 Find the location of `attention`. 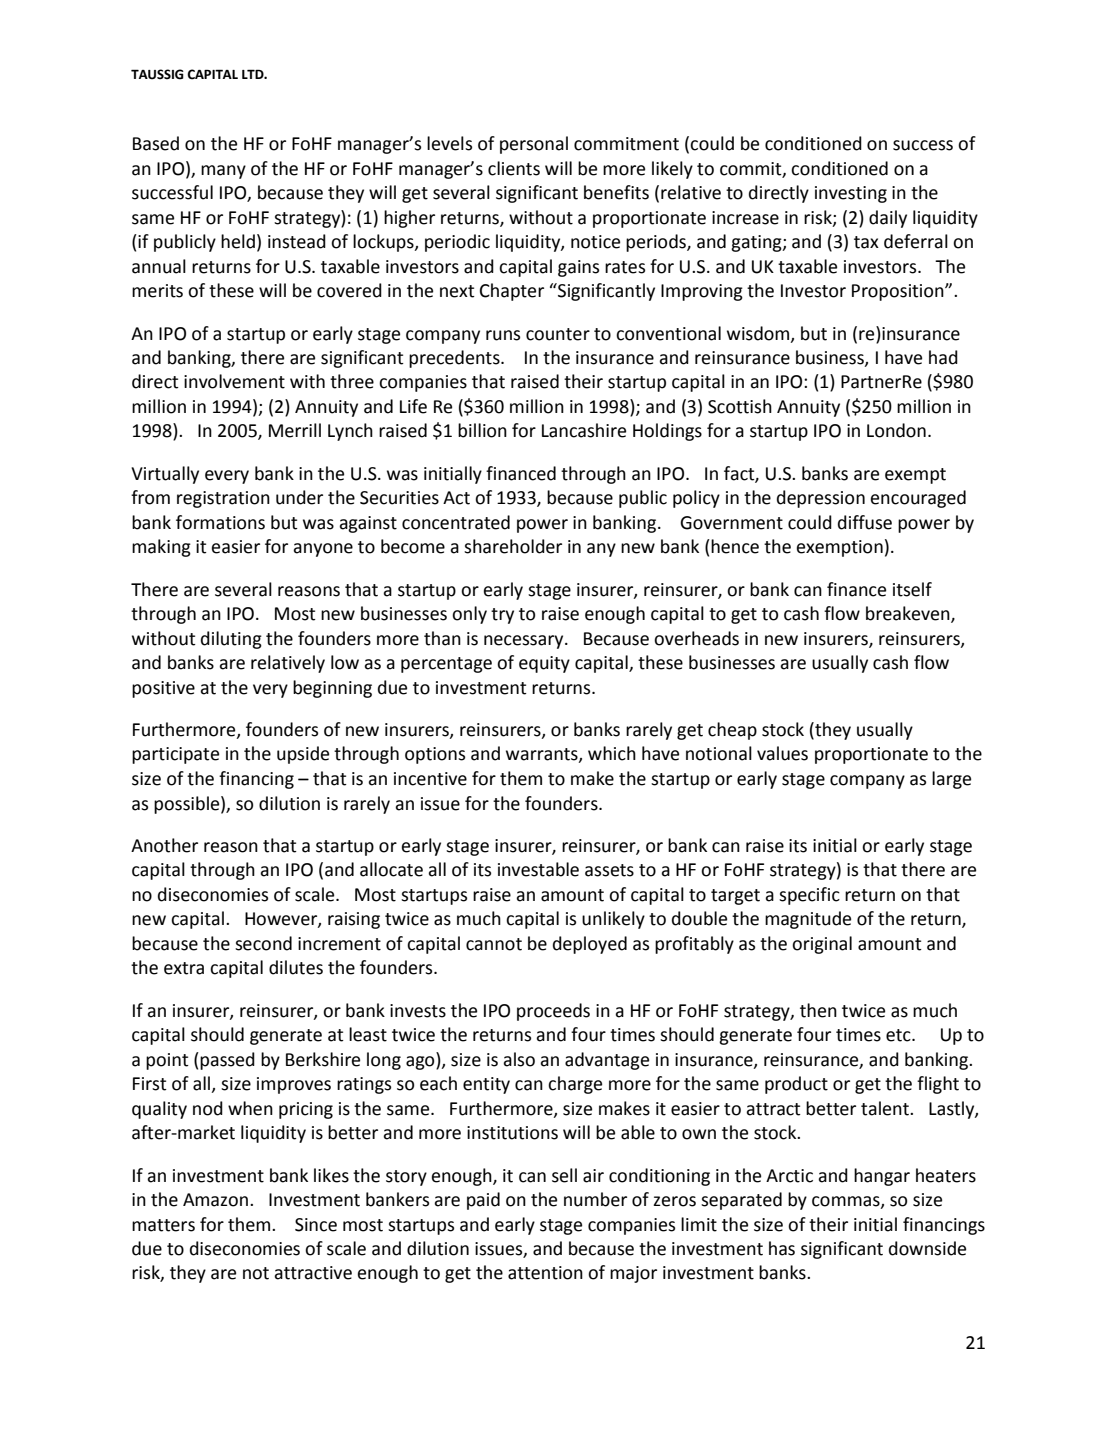

attention is located at coordinates (545, 1273).
